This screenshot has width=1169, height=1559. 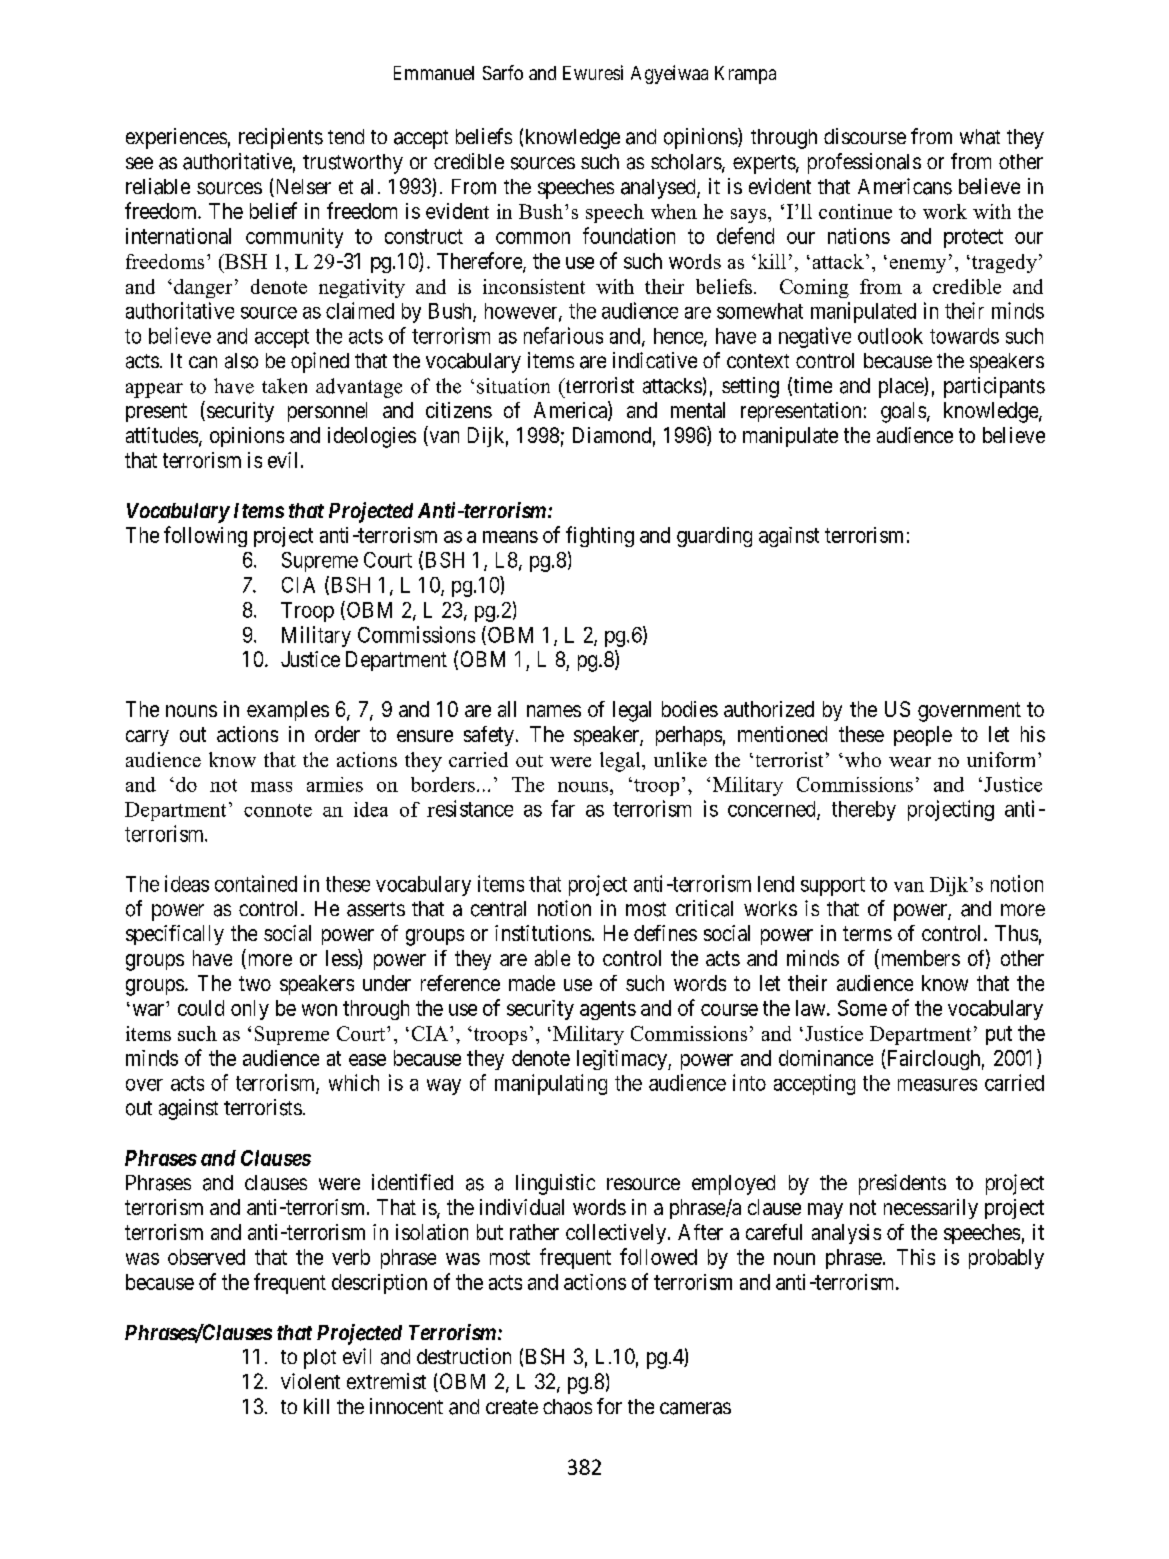 I want to click on professionals, so click(x=864, y=163).
